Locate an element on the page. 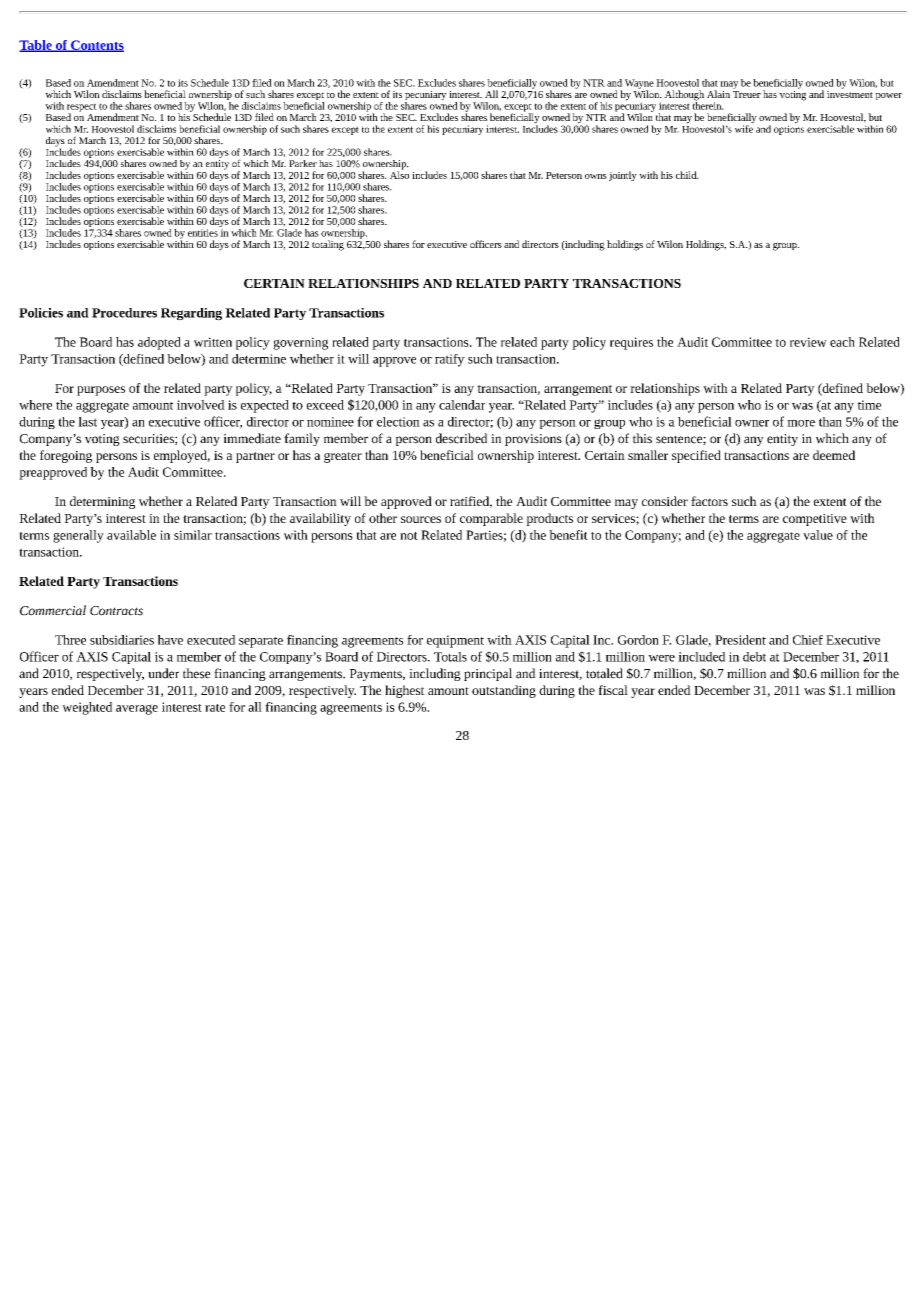 The height and width of the image is (1308, 924). Procedures is located at coordinates (124, 313).
